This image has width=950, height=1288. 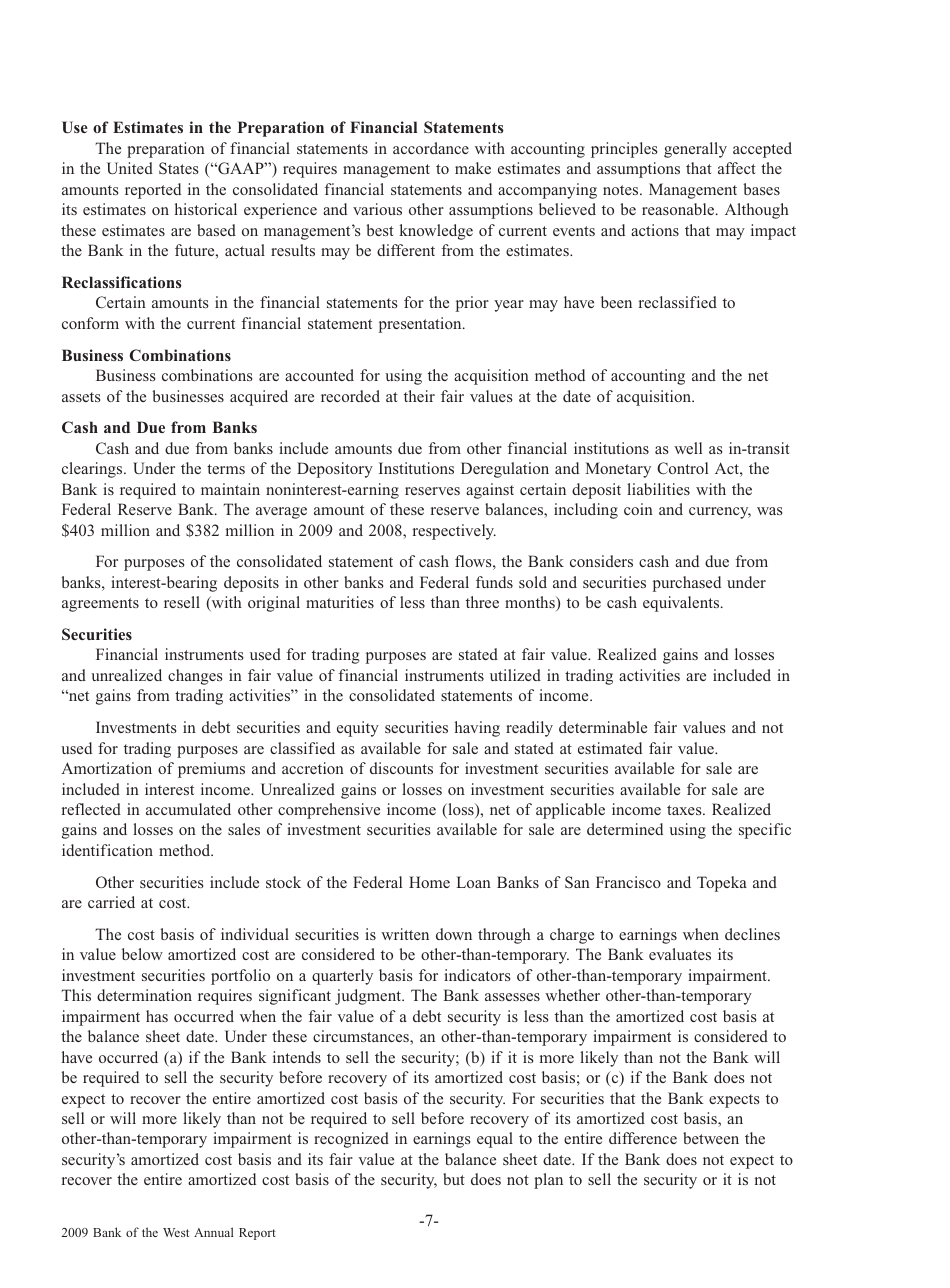 What do you see at coordinates (176, 1232) in the image?
I see `West` at bounding box center [176, 1232].
